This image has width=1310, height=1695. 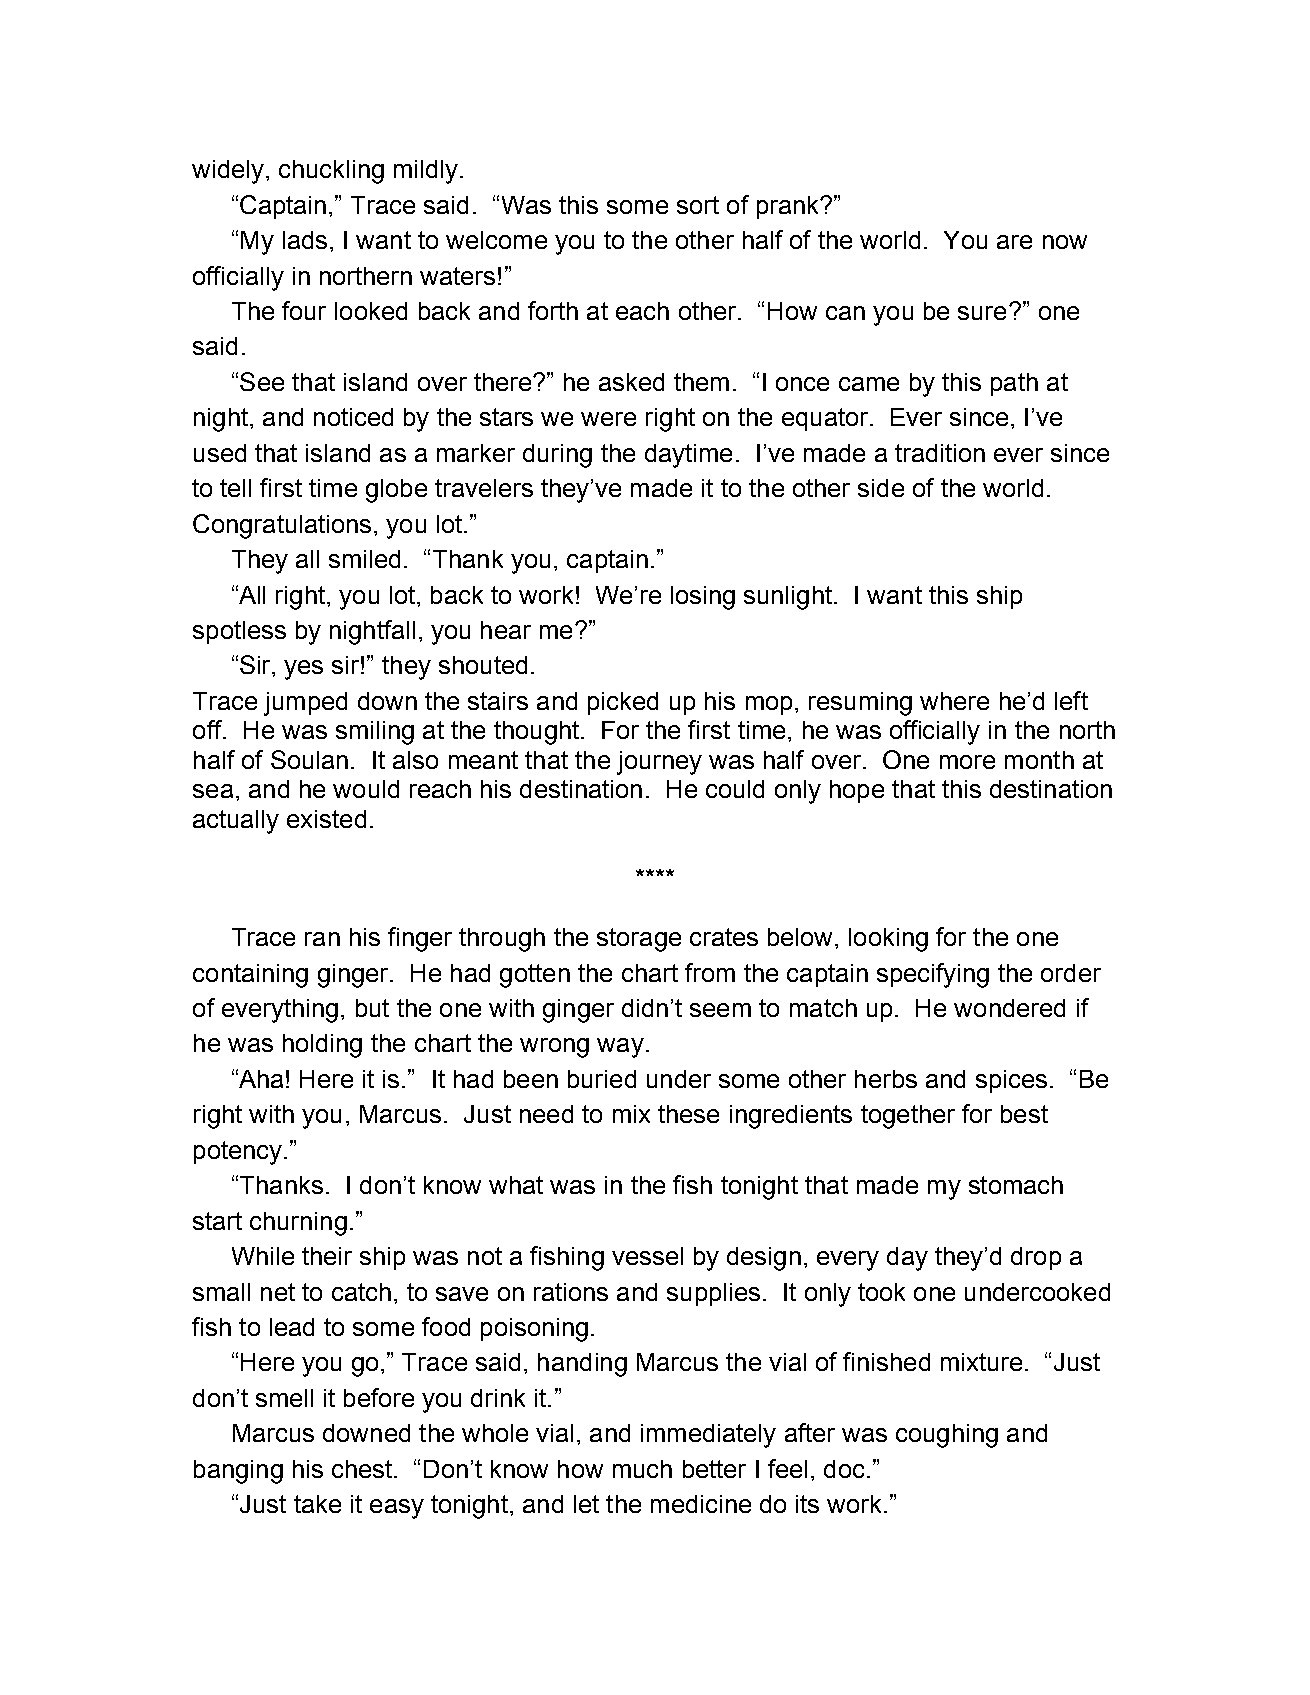 I want to click on yes, so click(x=303, y=670).
